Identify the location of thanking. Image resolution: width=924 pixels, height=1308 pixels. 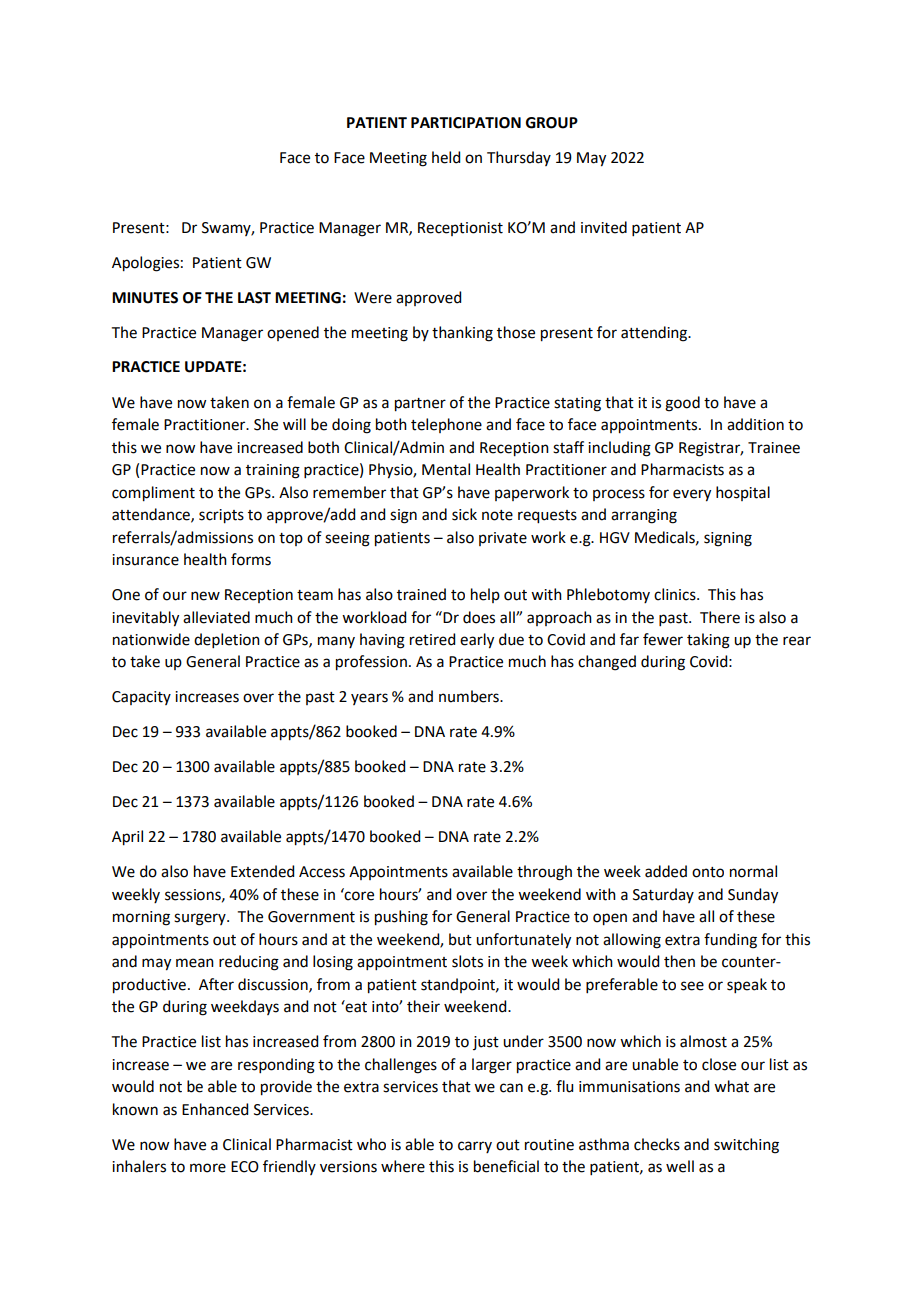
(462, 334).
